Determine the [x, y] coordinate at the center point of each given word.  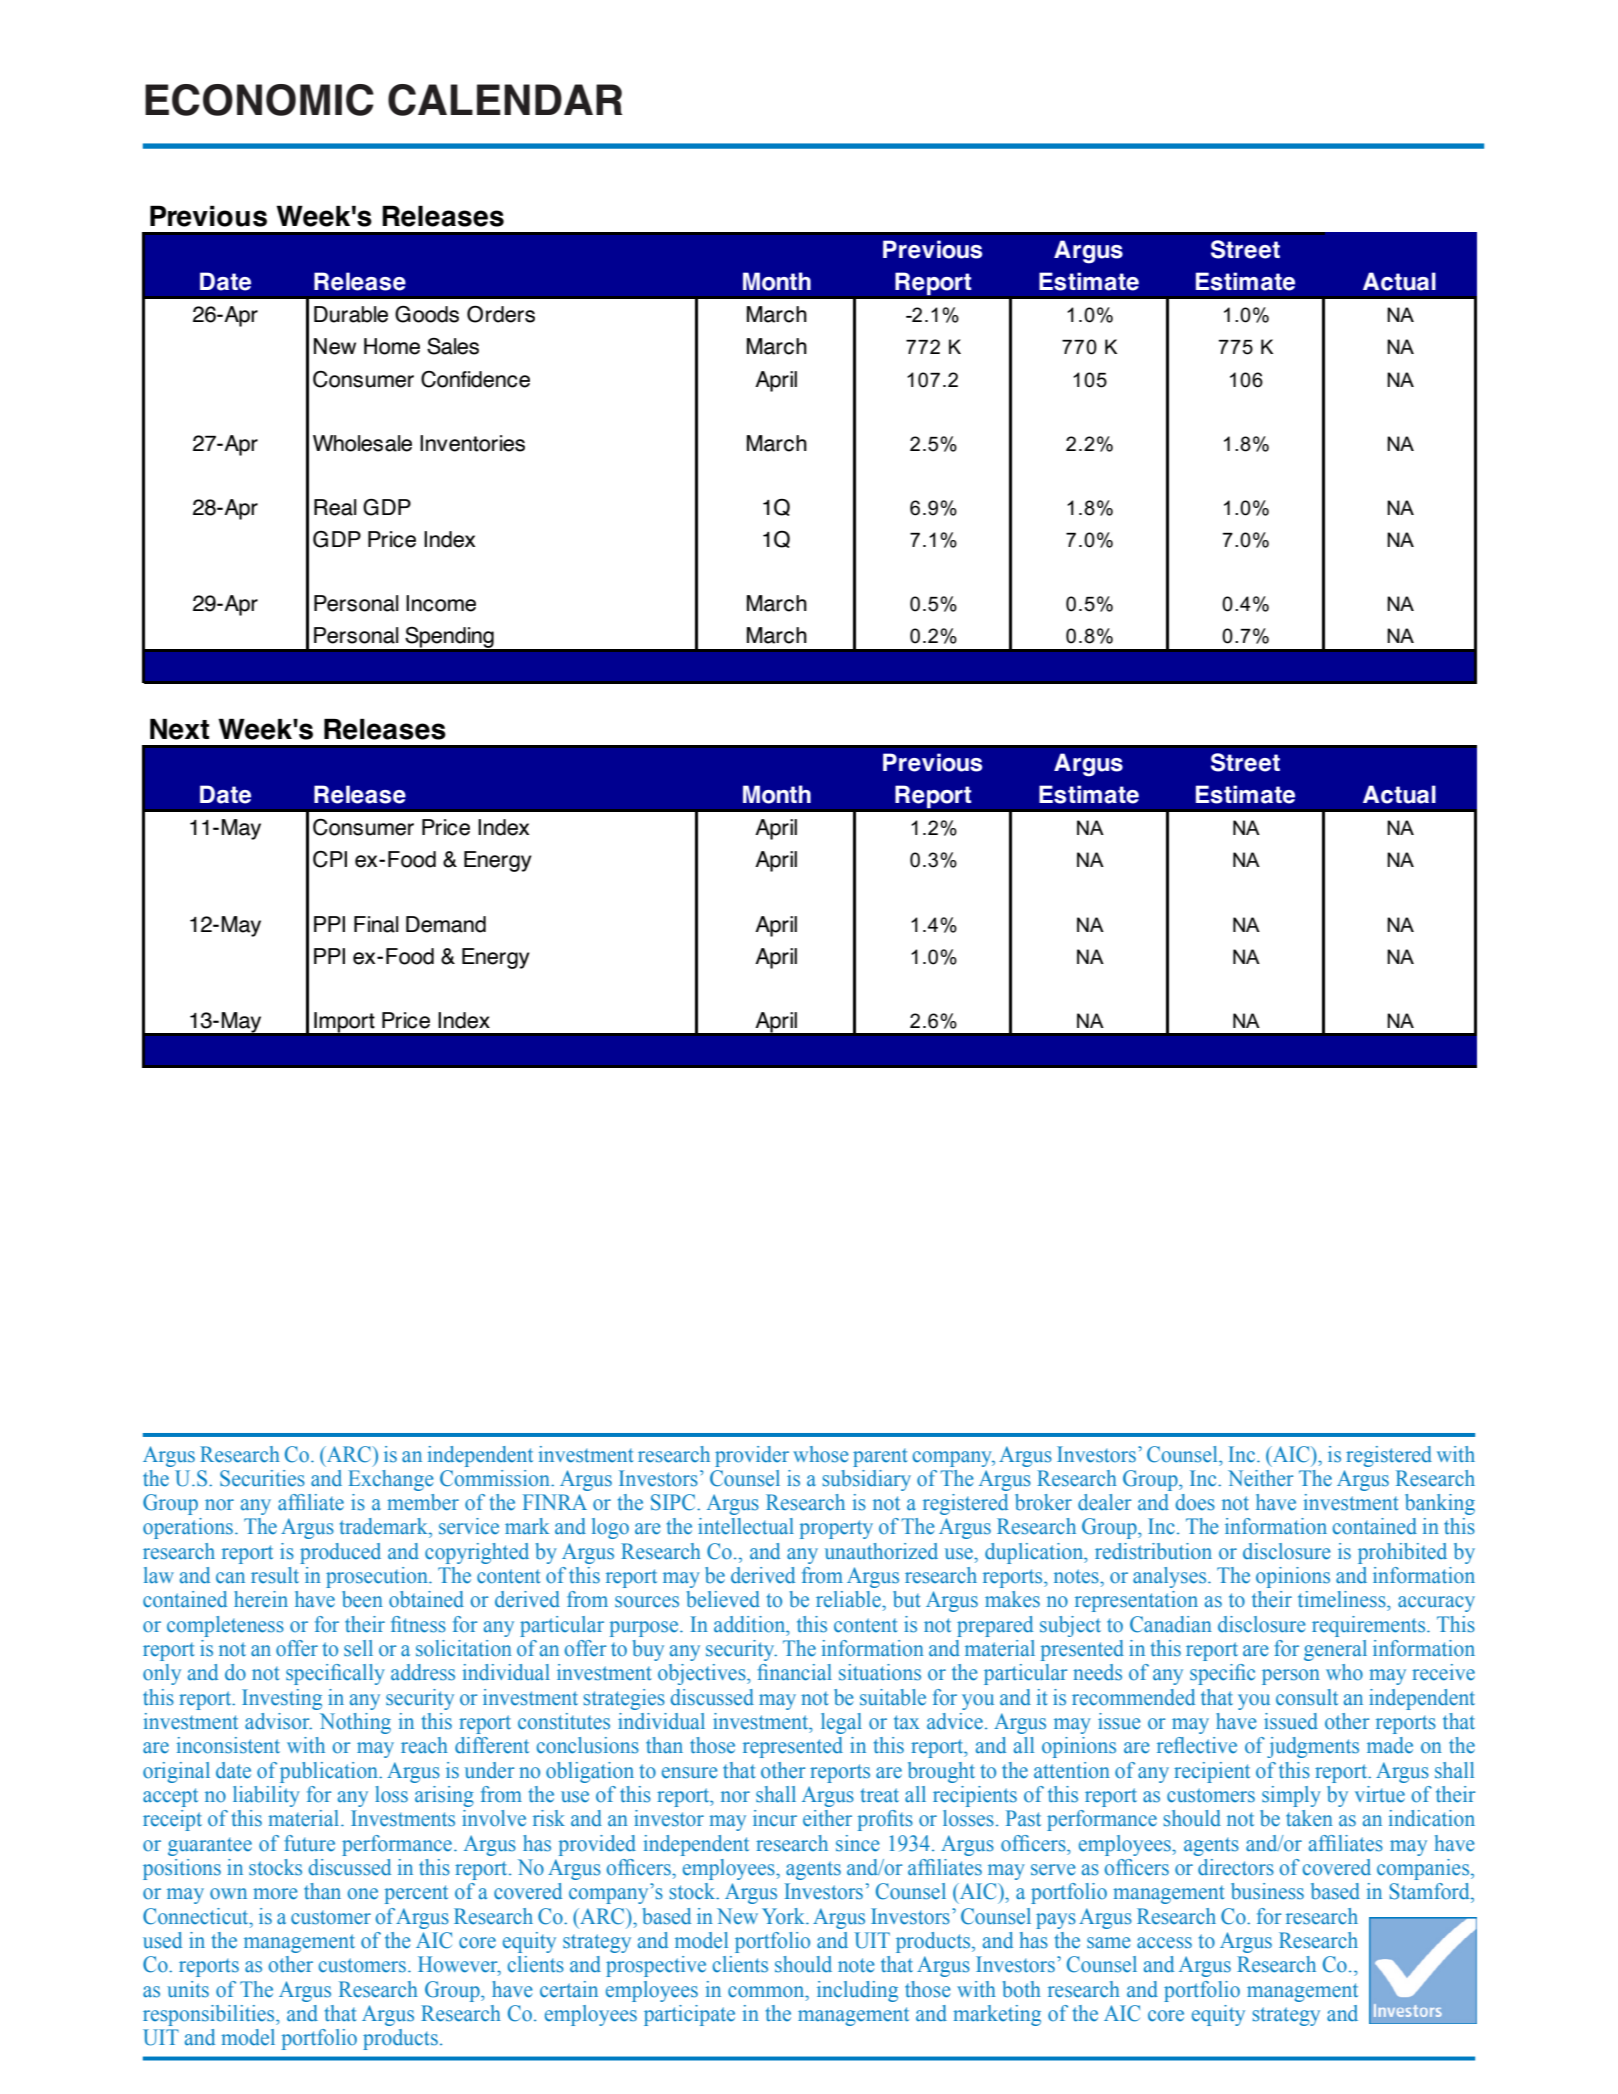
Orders [501, 314]
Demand [446, 924]
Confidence [475, 379]
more [275, 1894]
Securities [262, 1478]
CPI [330, 859]
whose [821, 1454]
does [1195, 1502]
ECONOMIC [259, 100]
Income [441, 603]
